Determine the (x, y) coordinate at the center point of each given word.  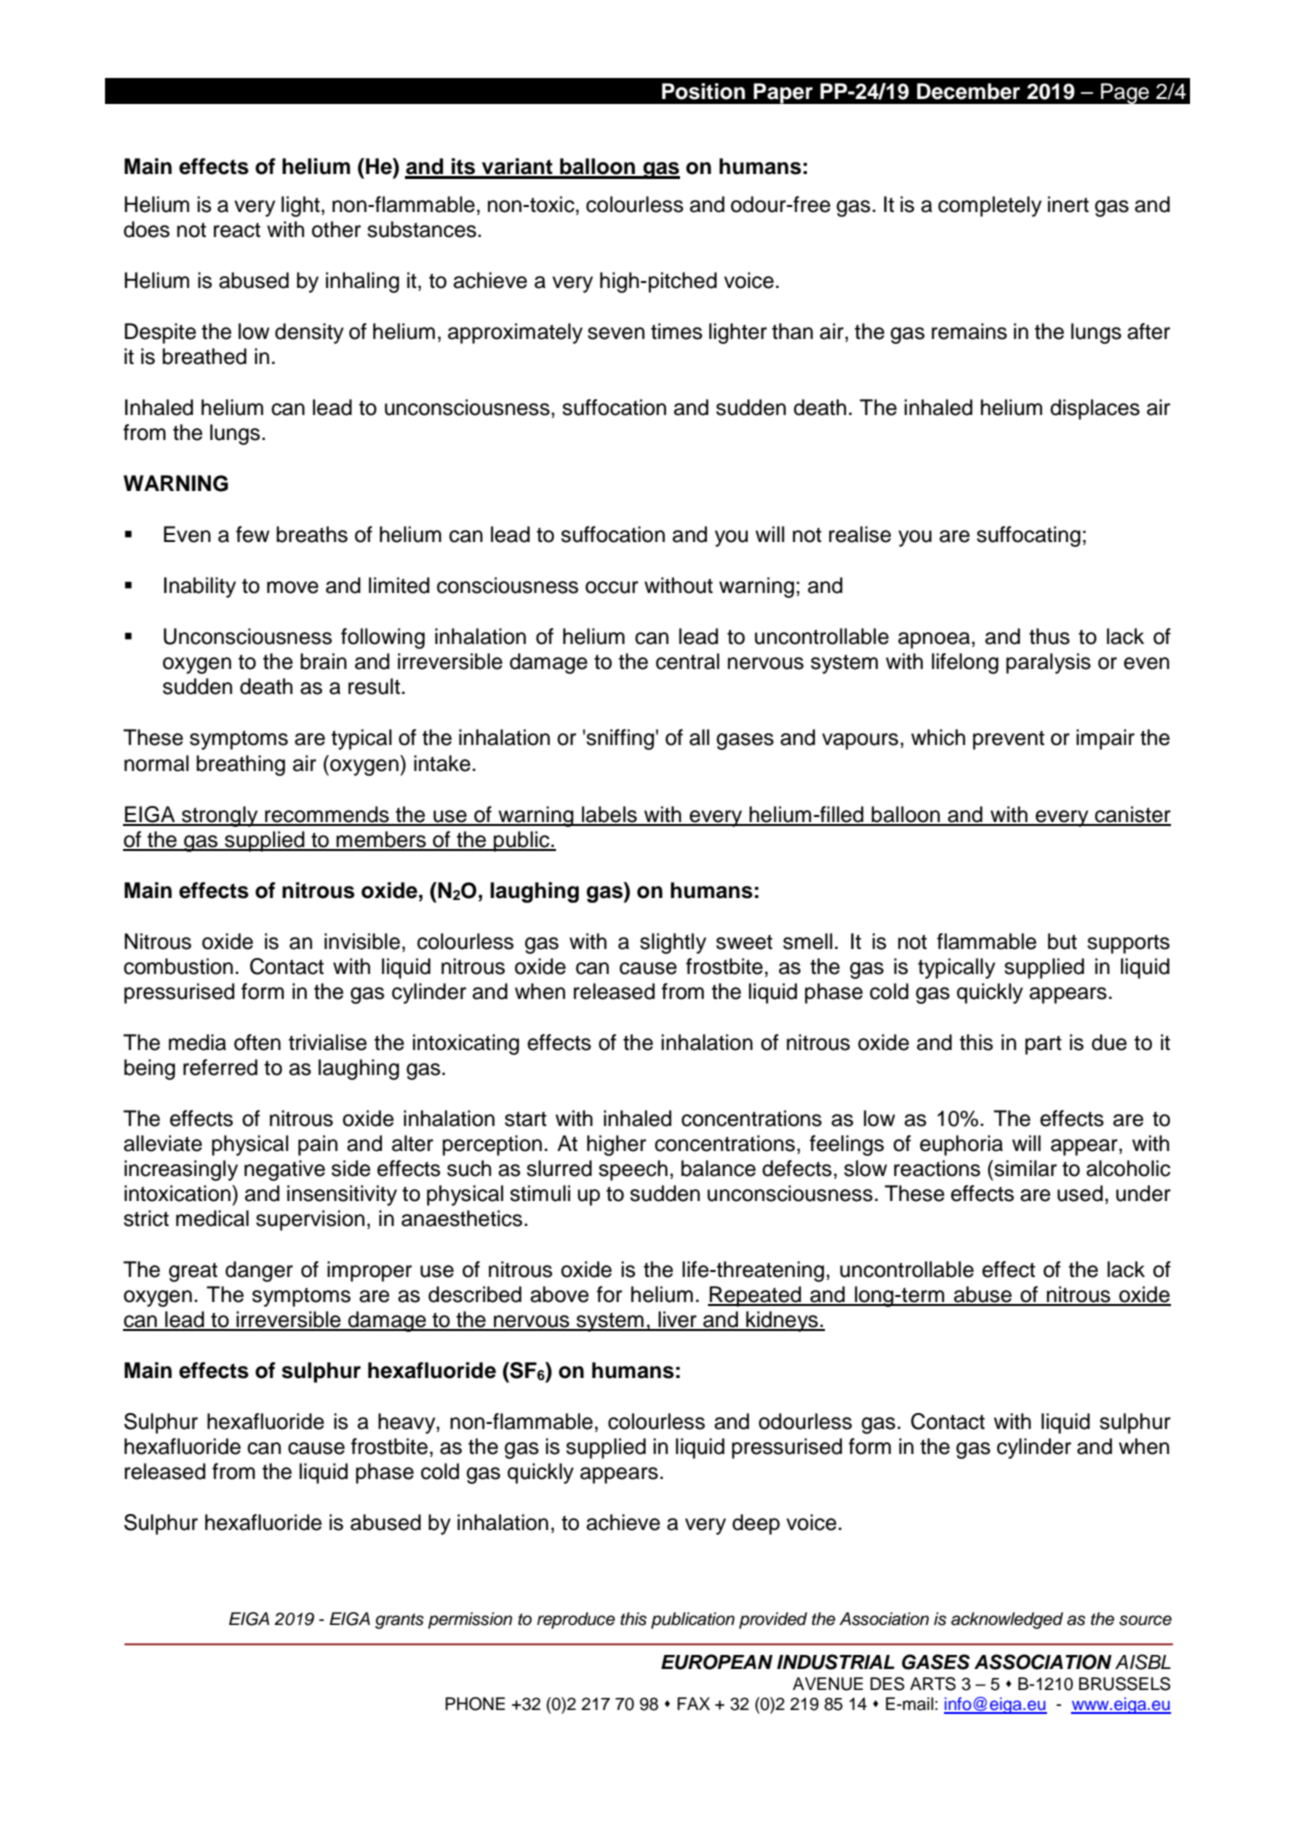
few (253, 534)
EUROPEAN (717, 1662)
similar (1024, 1169)
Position (703, 91)
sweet (744, 942)
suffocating (1029, 536)
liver (677, 1320)
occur (611, 587)
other (336, 229)
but (1062, 941)
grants (399, 1621)
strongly (220, 816)
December (968, 91)
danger (259, 1271)
